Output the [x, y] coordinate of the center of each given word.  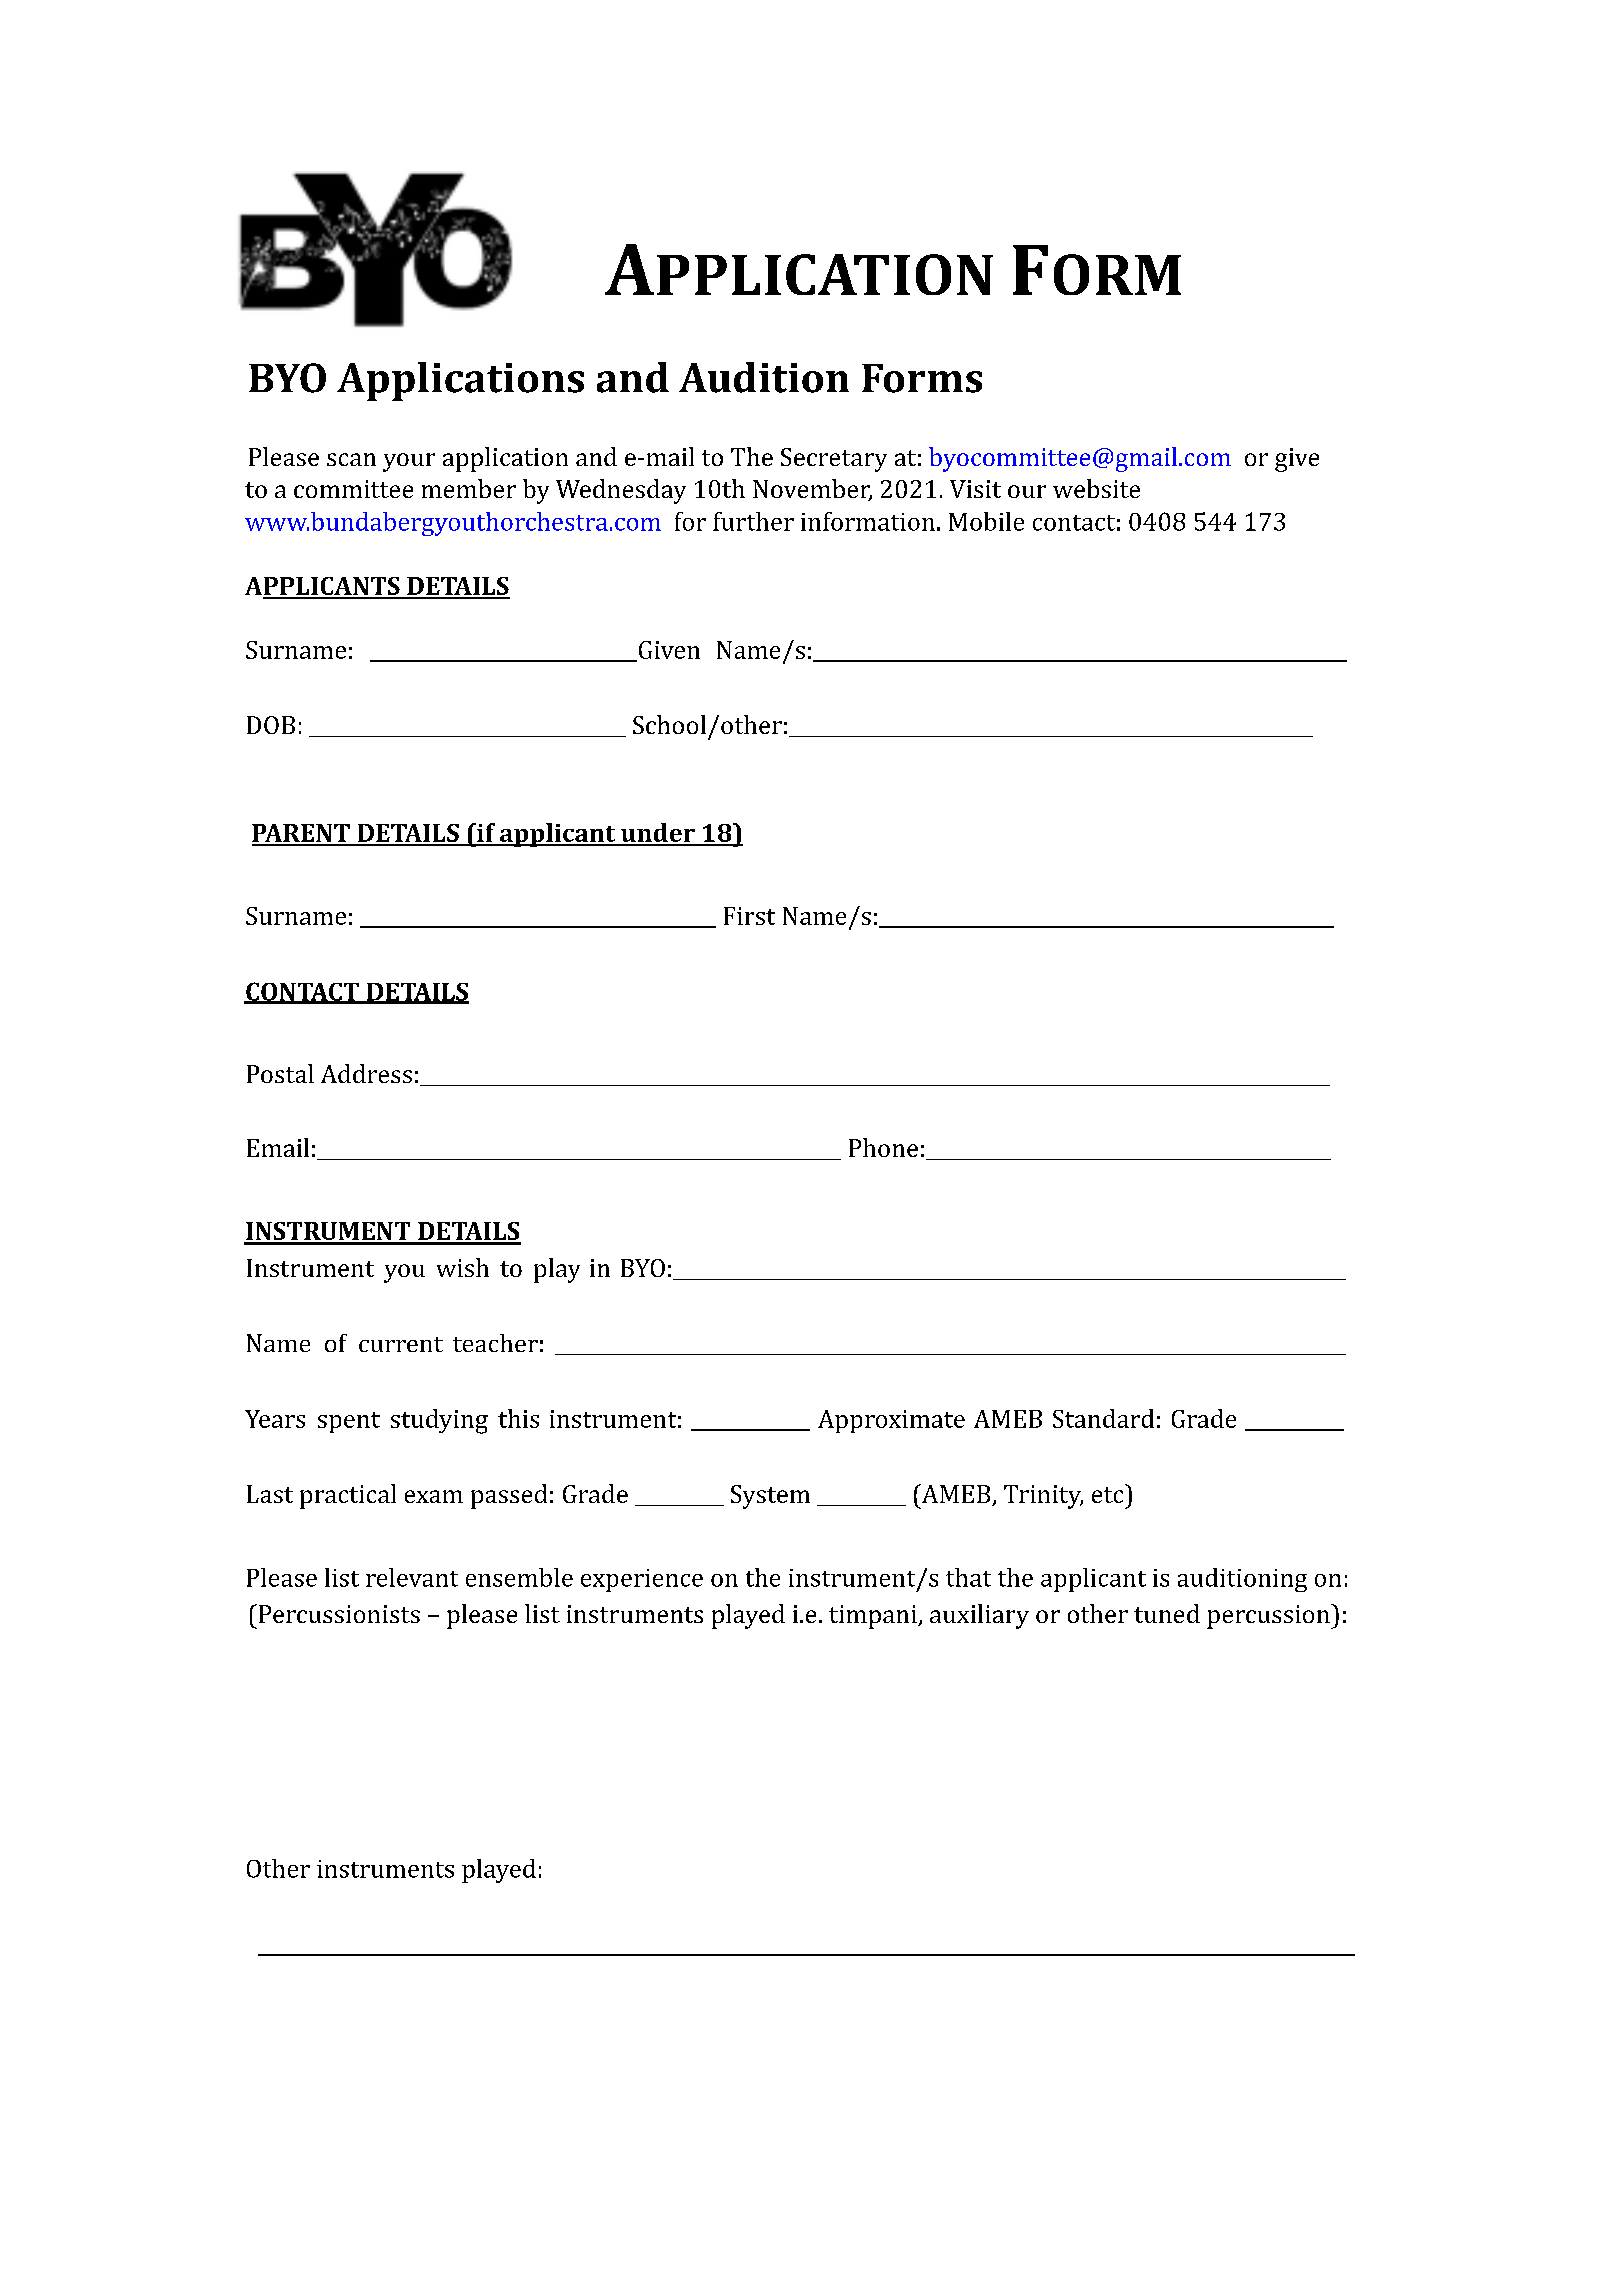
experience [642, 1580]
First [749, 916]
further [753, 521]
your [409, 462]
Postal [280, 1073]
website [1096, 488]
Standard [1103, 1418]
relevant [412, 1577]
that [968, 1577]
